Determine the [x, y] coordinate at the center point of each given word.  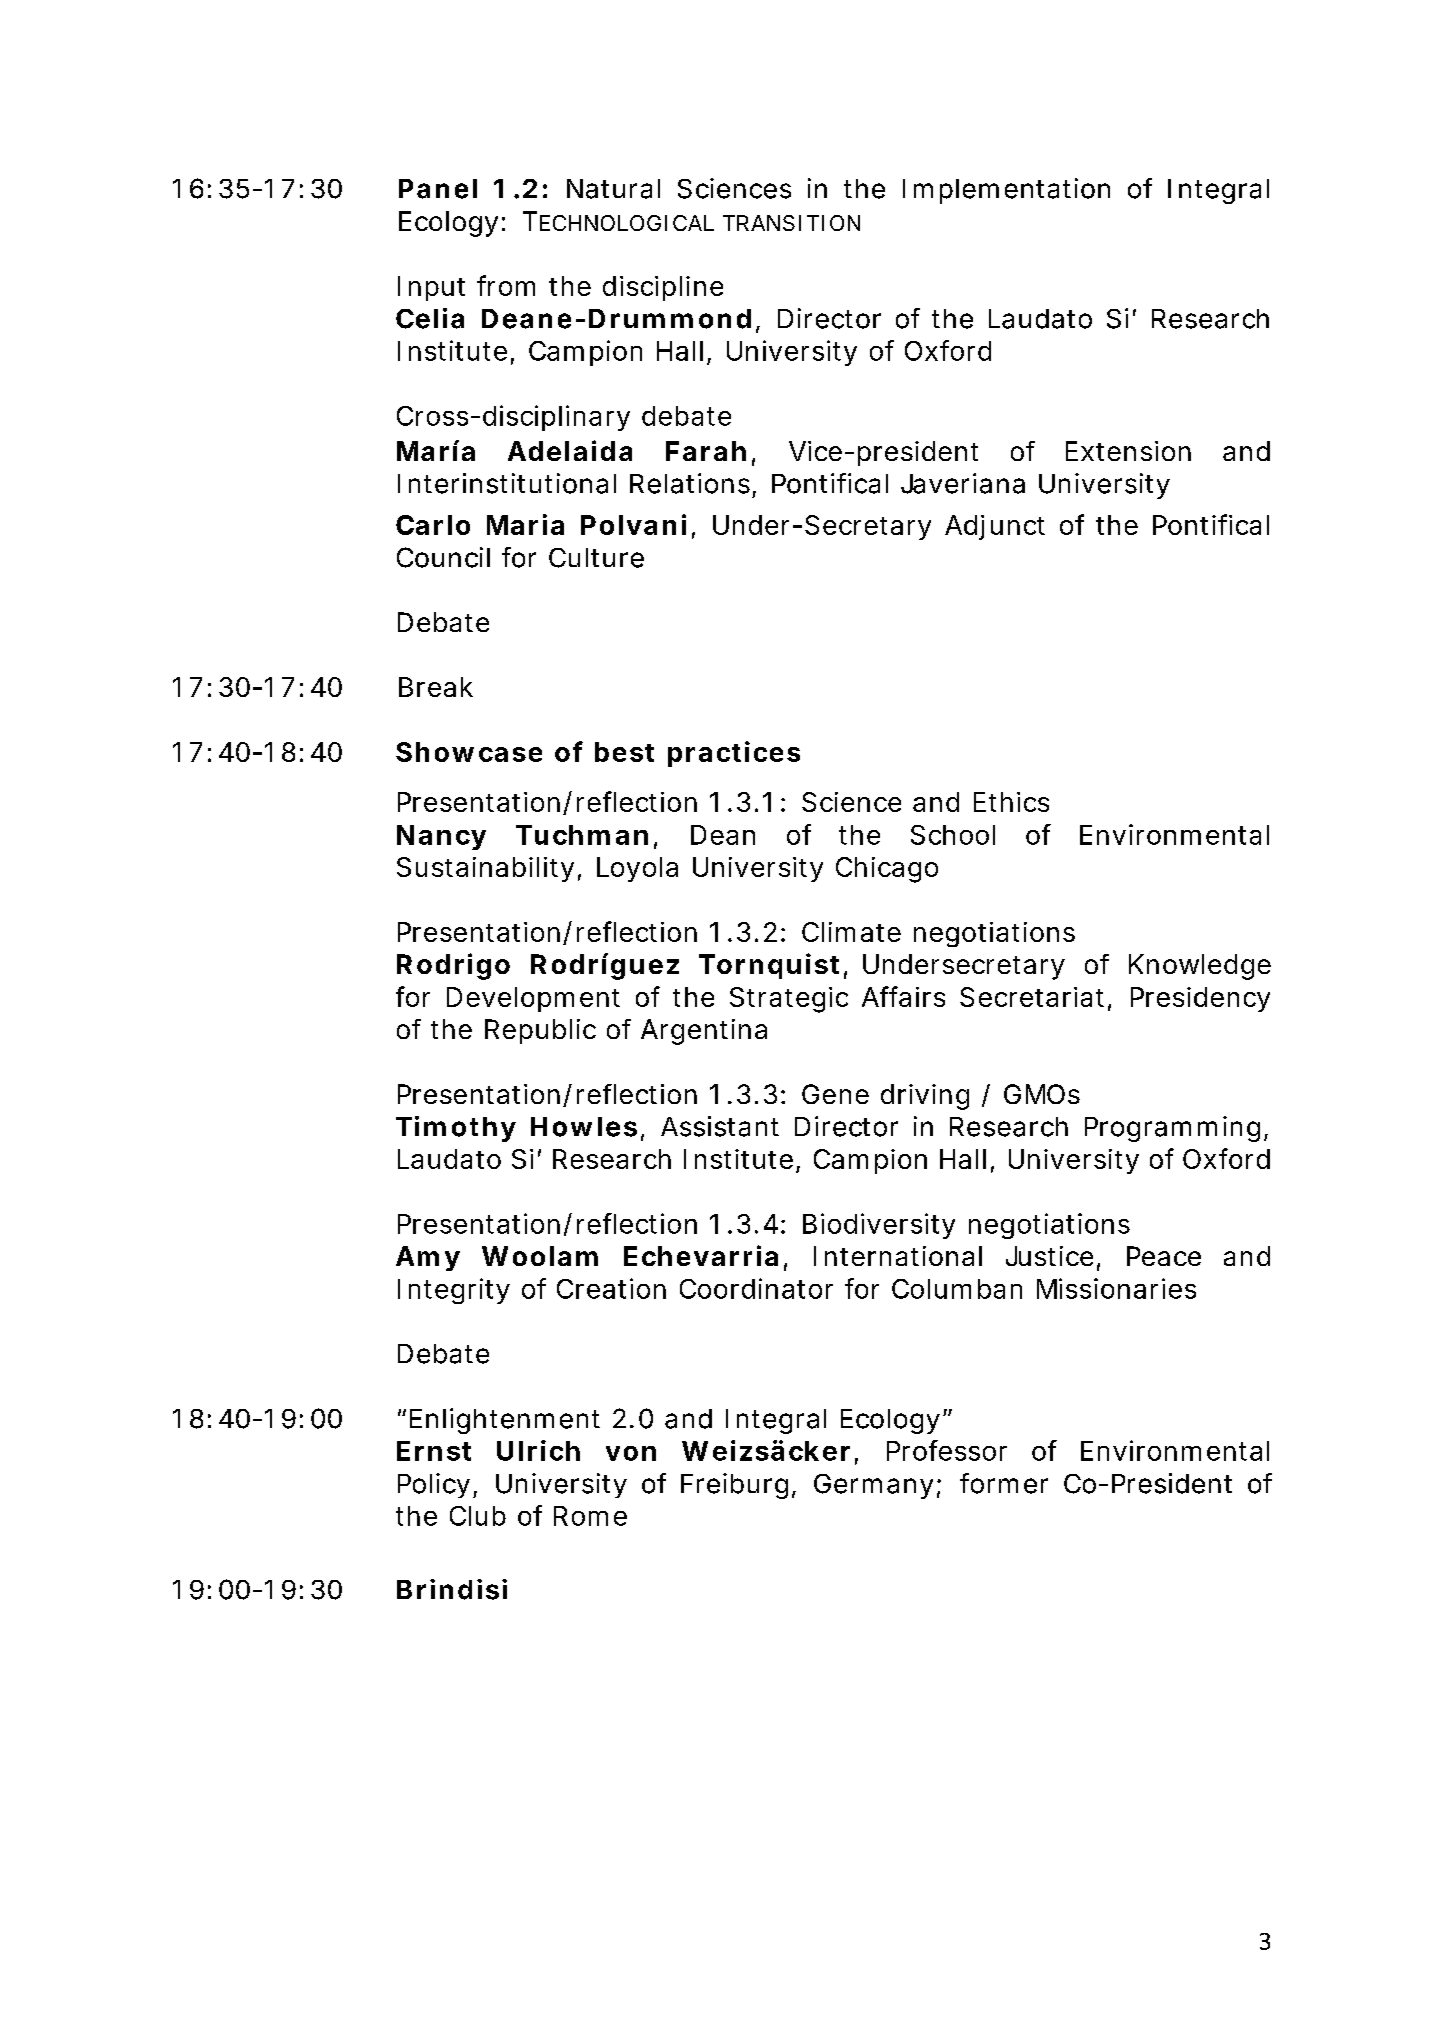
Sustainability [485, 869]
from [506, 285]
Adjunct [995, 527]
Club [478, 1516]
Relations [690, 483]
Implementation [1006, 191]
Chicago [887, 870]
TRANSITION [791, 223]
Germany [873, 1486]
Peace [1164, 1256]
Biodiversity [879, 1226]
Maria [525, 524]
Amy [428, 1258]
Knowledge [1200, 967]
